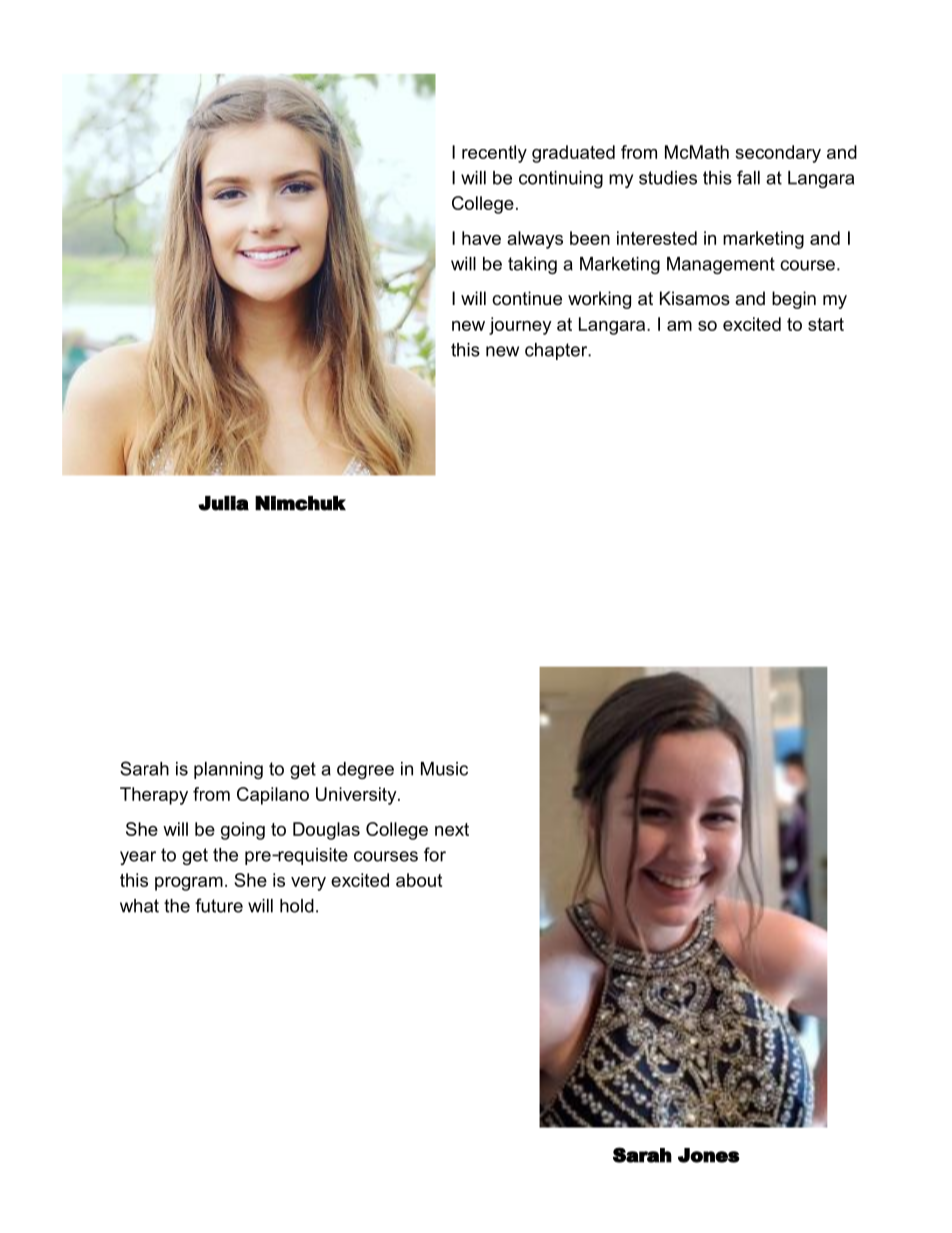 Image resolution: width=952 pixels, height=1233 pixels. Describe the element at coordinates (452, 829) in the page. I see `next` at that location.
